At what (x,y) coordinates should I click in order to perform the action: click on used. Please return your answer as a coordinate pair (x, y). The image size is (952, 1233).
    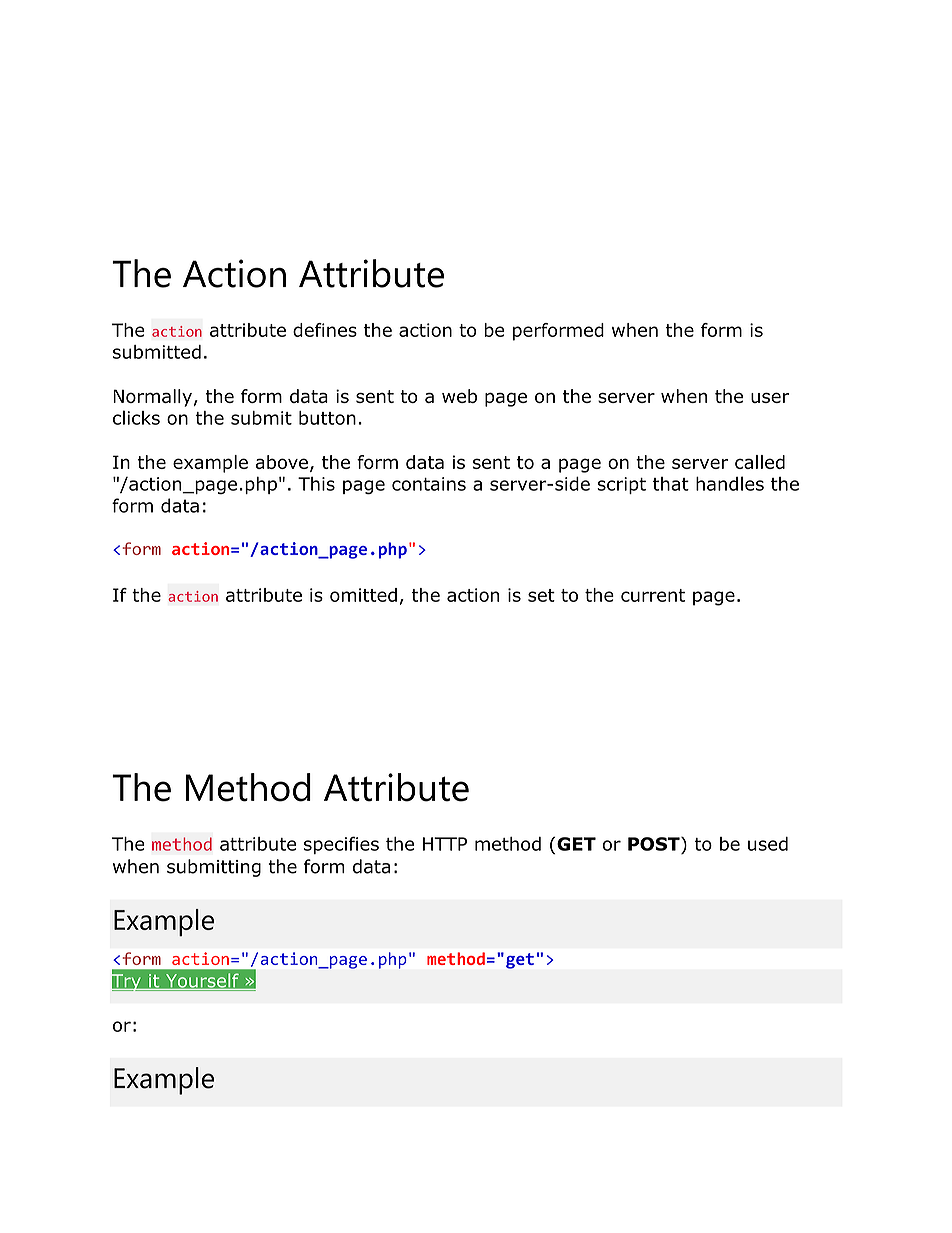
    Looking at the image, I should click on (768, 844).
